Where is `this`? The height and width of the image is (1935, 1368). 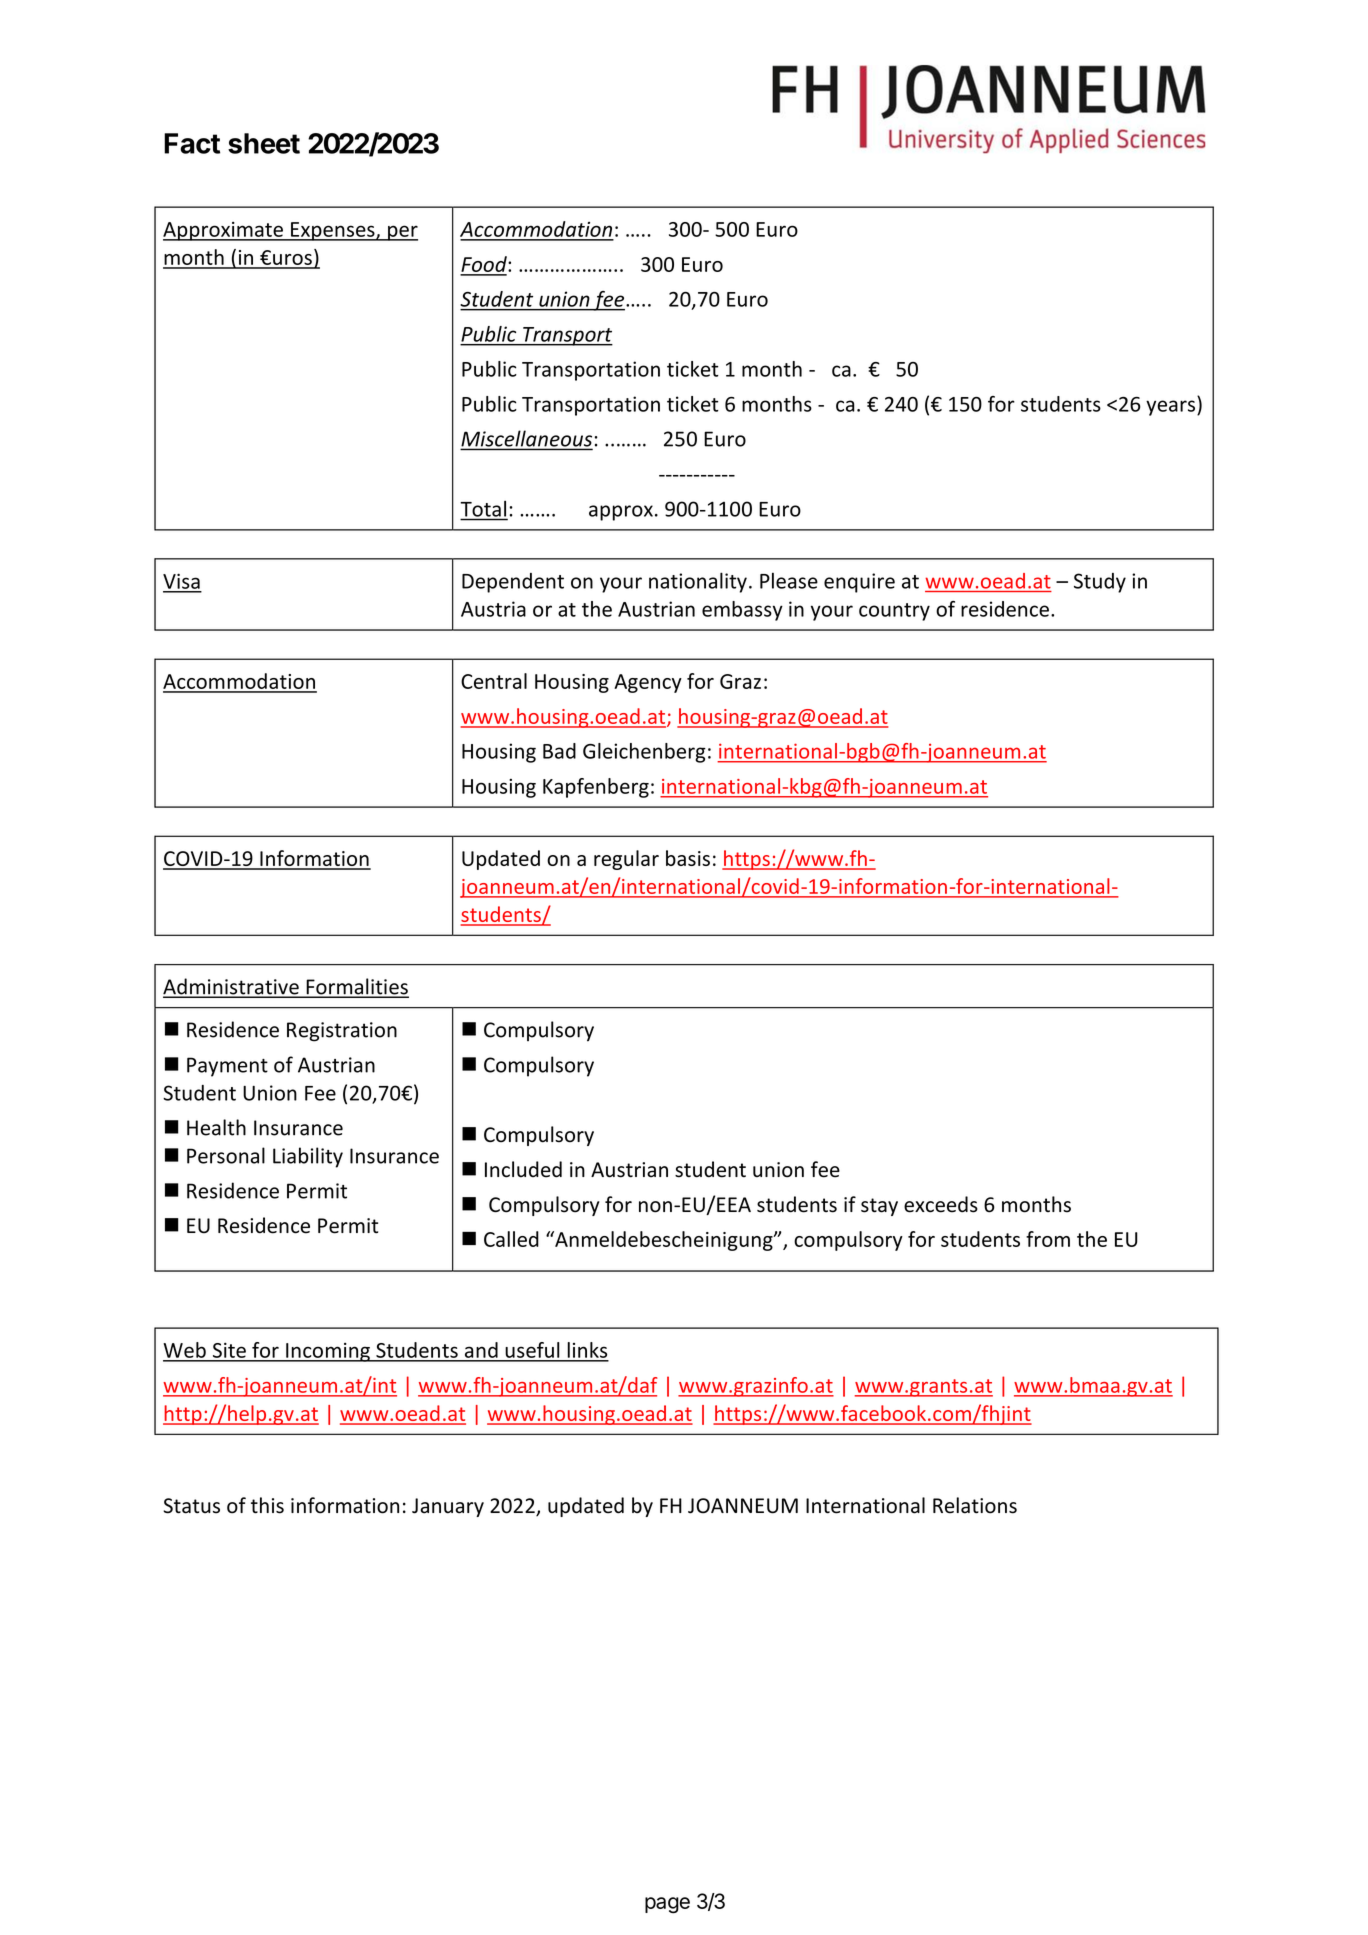 this is located at coordinates (267, 1505).
